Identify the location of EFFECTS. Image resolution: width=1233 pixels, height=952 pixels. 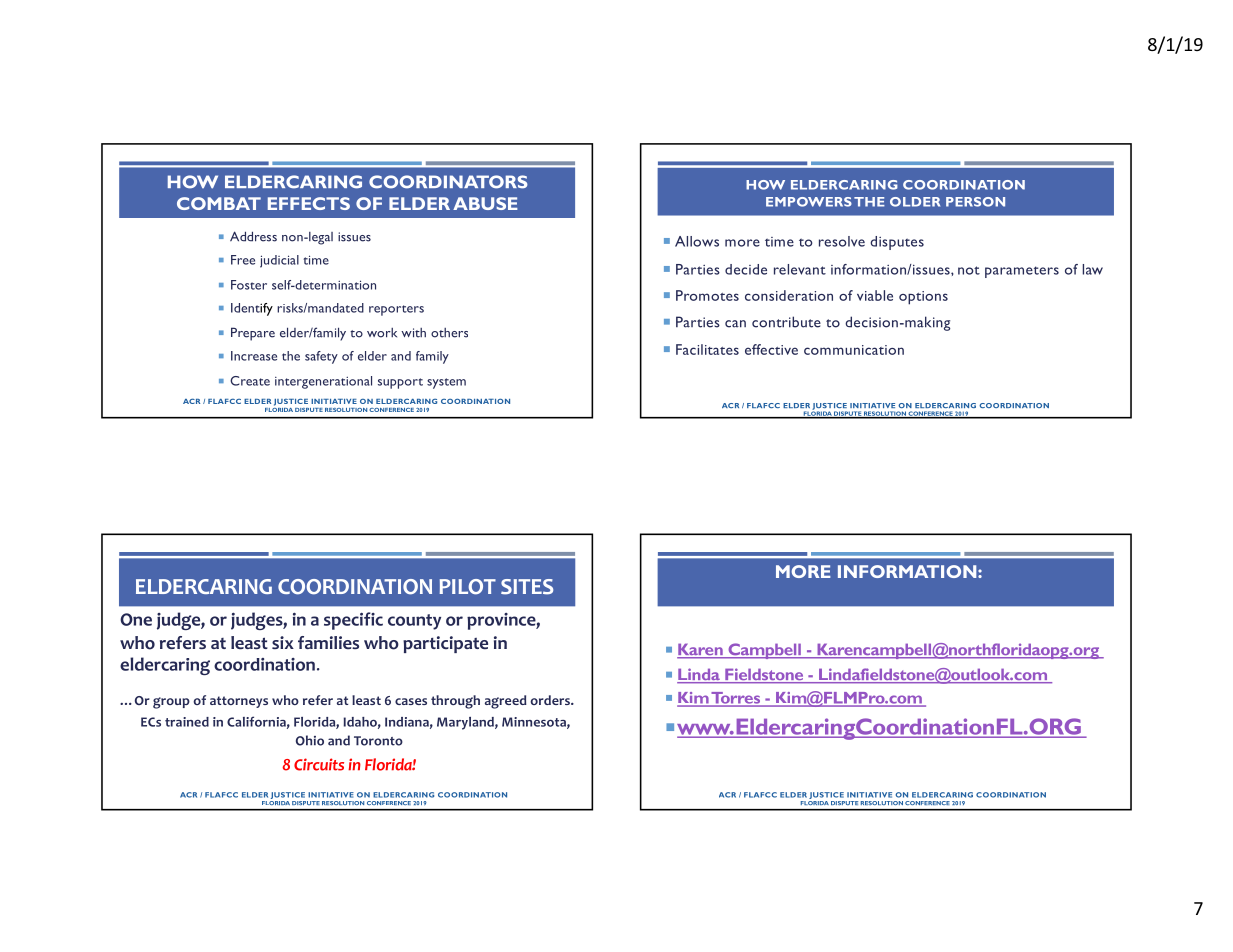
(309, 203).
